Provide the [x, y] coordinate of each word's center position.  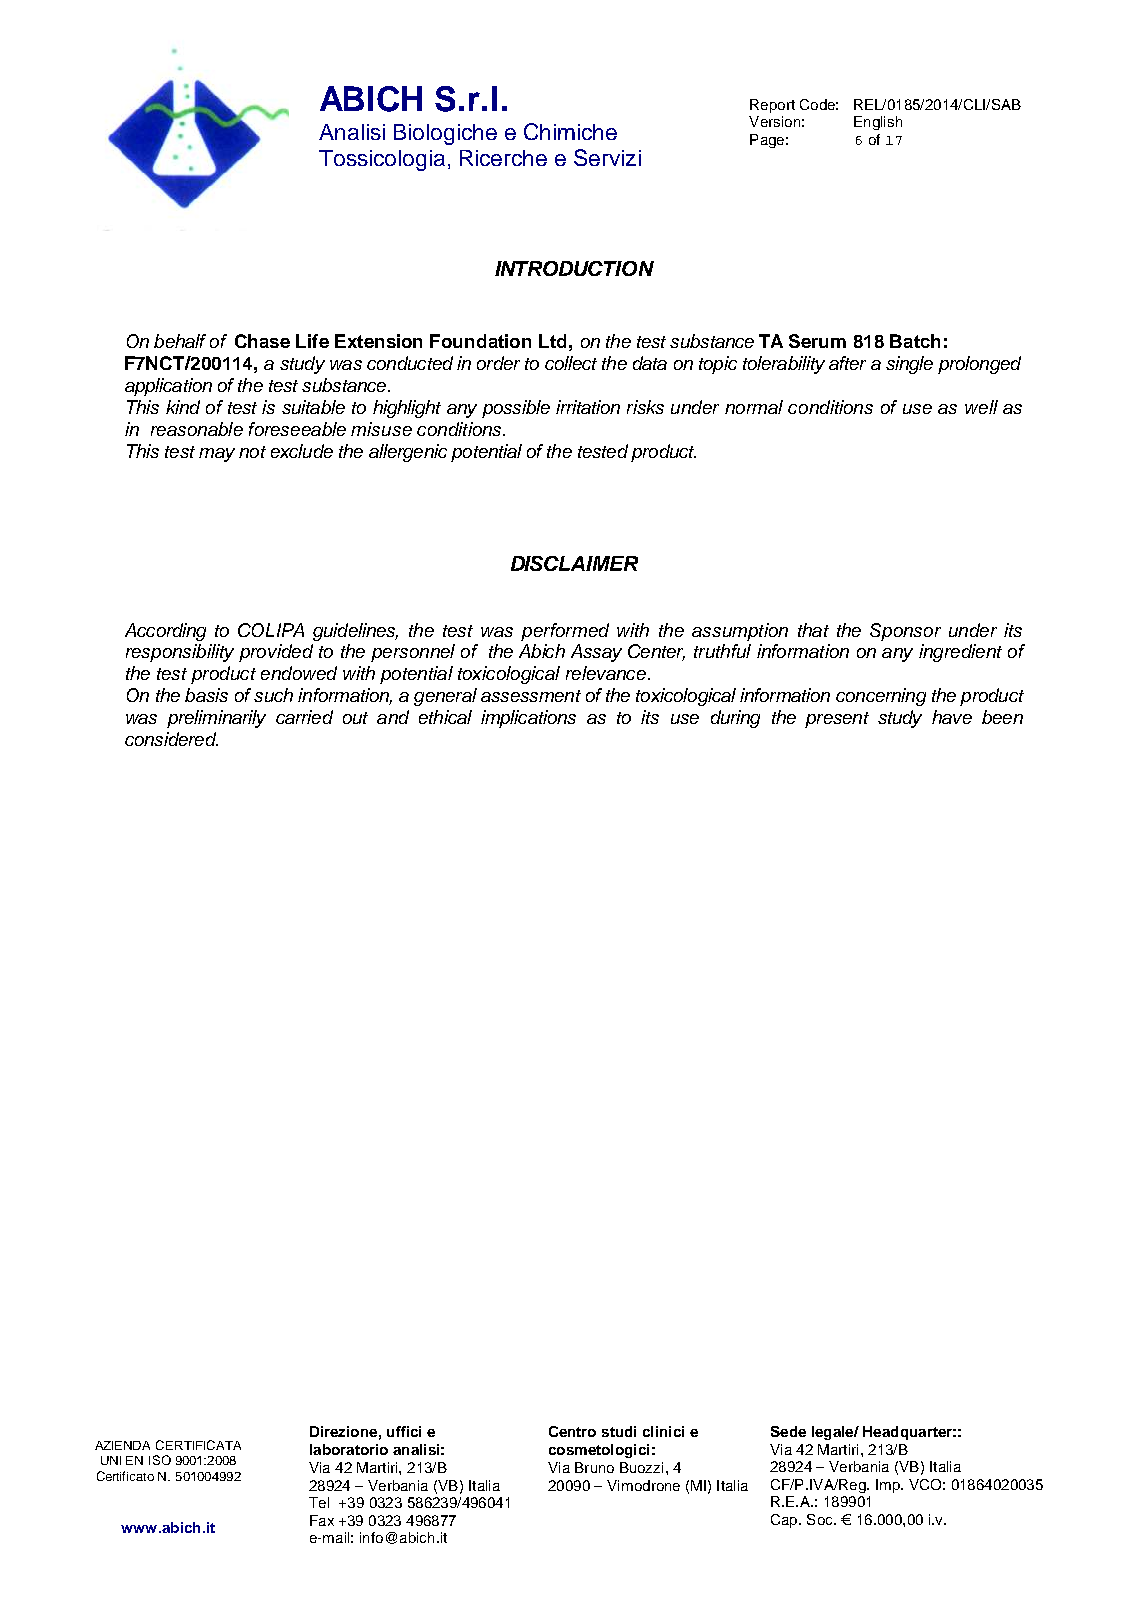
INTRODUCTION [574, 268]
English [878, 123]
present [837, 720]
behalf [180, 341]
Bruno [594, 1467]
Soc [821, 1519]
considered [171, 739]
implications [528, 719]
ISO [160, 1460]
